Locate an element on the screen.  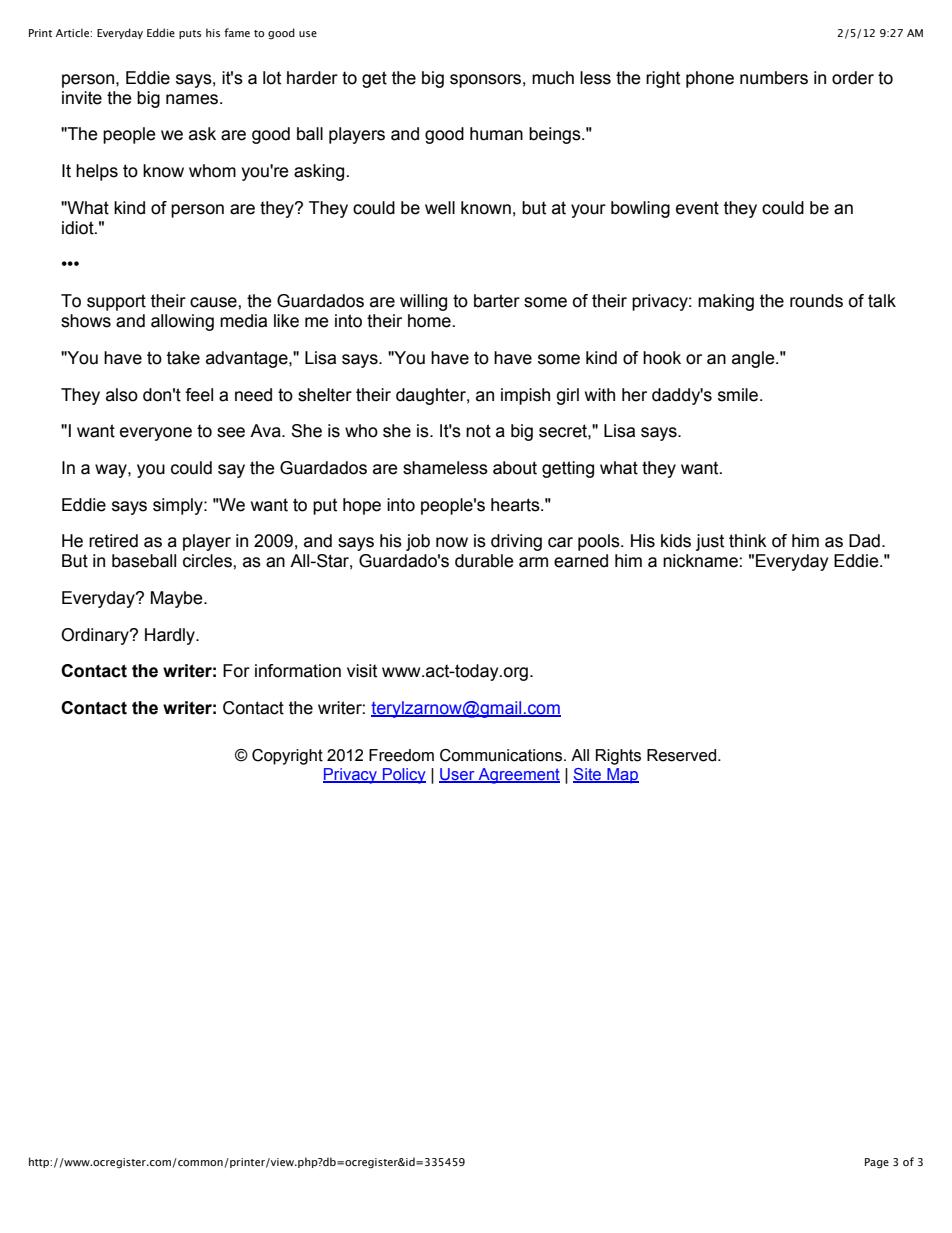
numbers is located at coordinates (774, 78).
